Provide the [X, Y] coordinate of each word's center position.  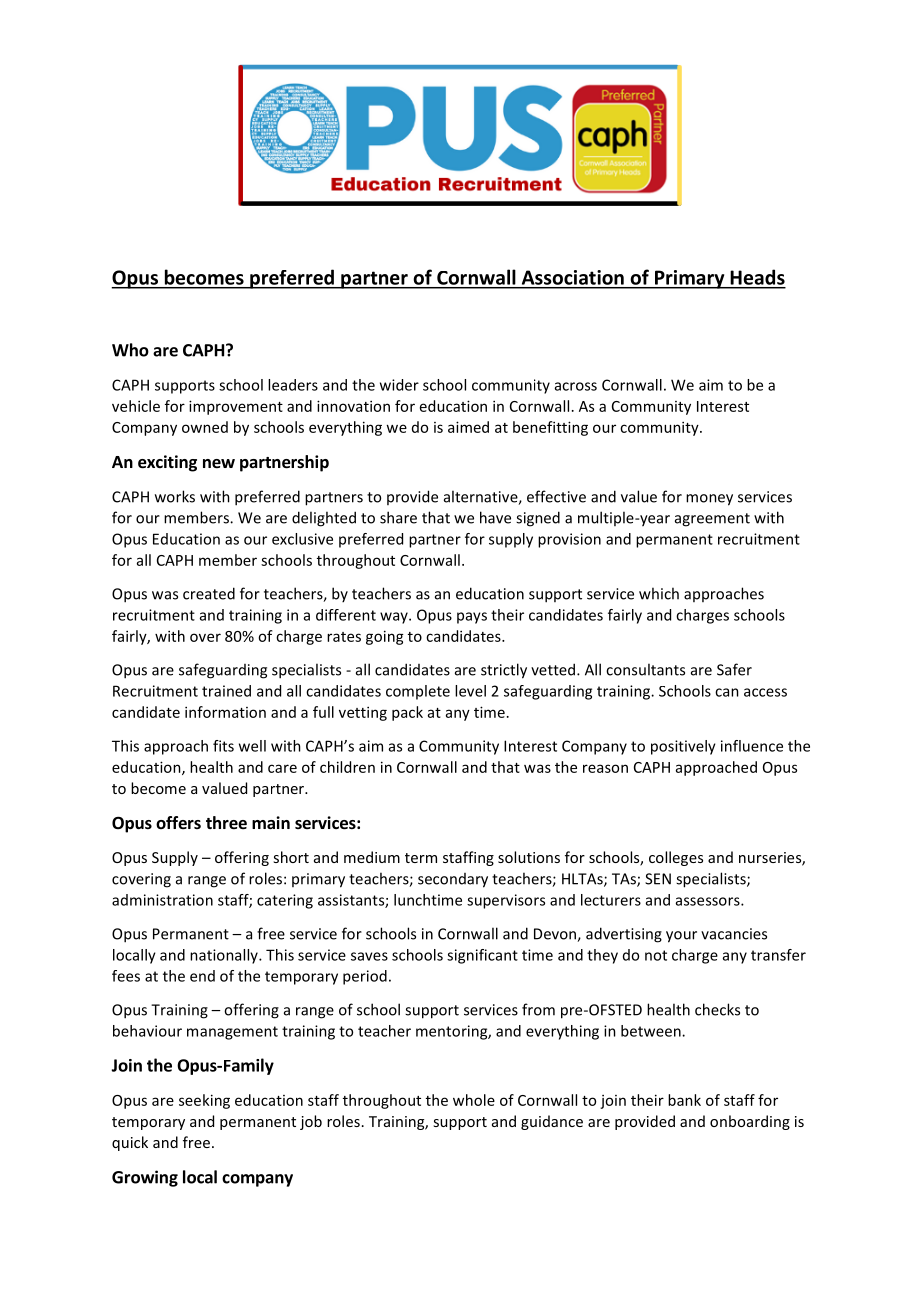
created [209, 593]
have [495, 517]
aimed [468, 427]
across [576, 386]
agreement [712, 520]
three [226, 823]
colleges [676, 858]
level [470, 691]
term [421, 858]
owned [205, 427]
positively [683, 747]
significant [482, 956]
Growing [145, 1178]
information [225, 712]
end [202, 976]
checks [717, 1009]
